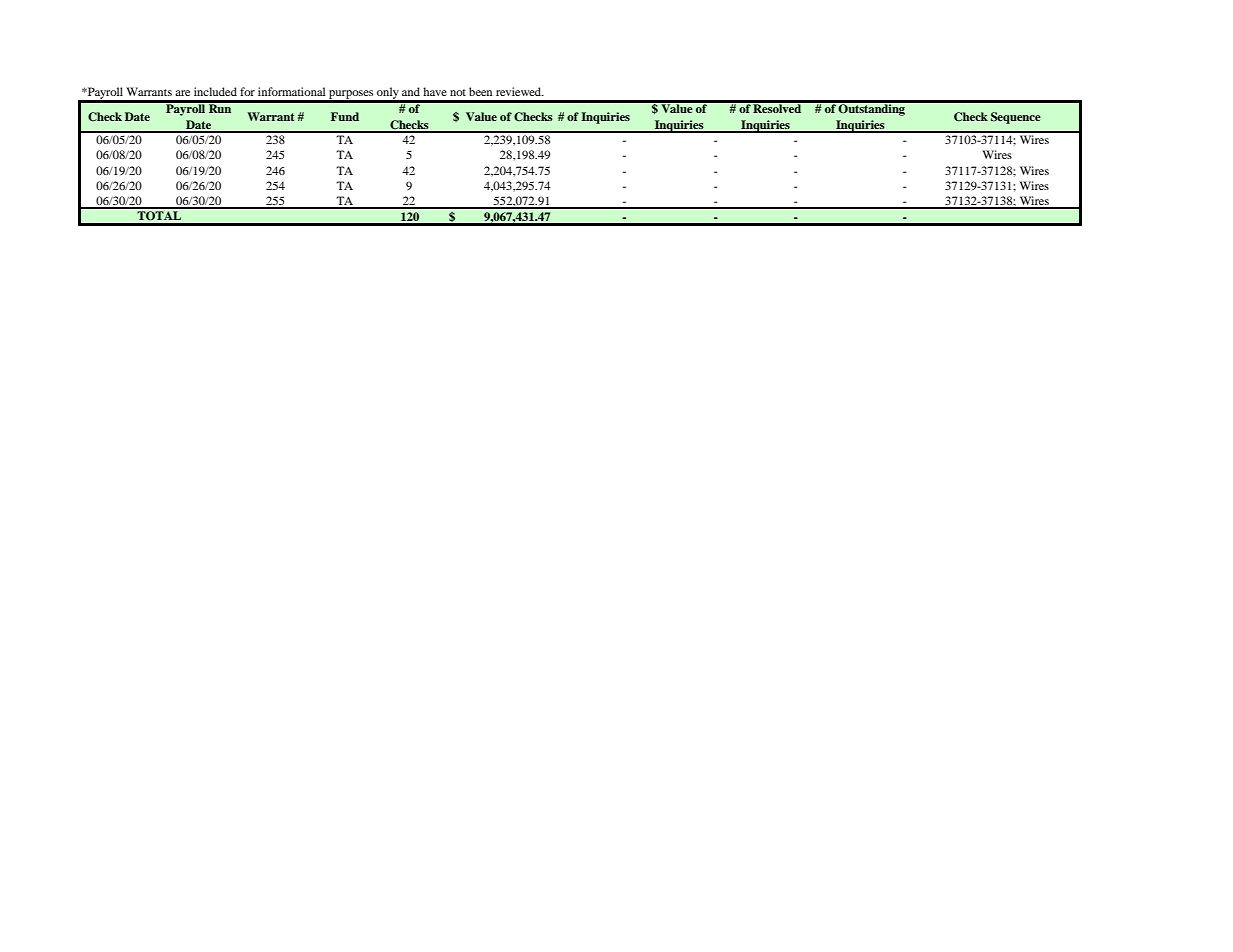 The width and height of the screenshot is (1233, 952). Describe the element at coordinates (435, 91) in the screenshot. I see `have` at that location.
